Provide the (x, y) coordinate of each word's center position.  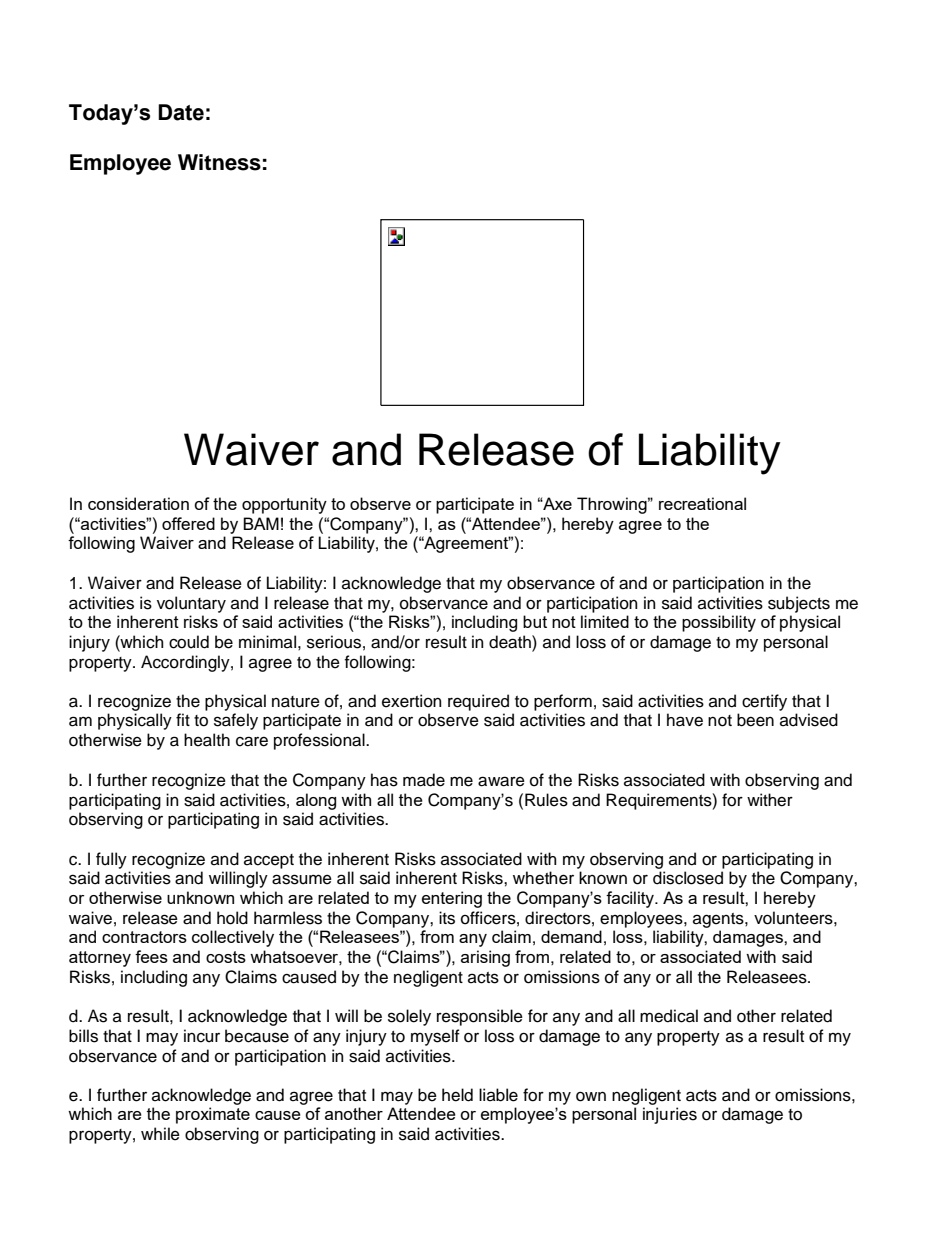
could (189, 642)
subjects (799, 604)
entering (452, 899)
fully (111, 860)
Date (181, 112)
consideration (138, 503)
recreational (702, 503)
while (160, 1134)
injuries (670, 1115)
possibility (719, 623)
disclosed (688, 878)
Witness (219, 162)
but (535, 621)
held (457, 1095)
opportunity (284, 505)
